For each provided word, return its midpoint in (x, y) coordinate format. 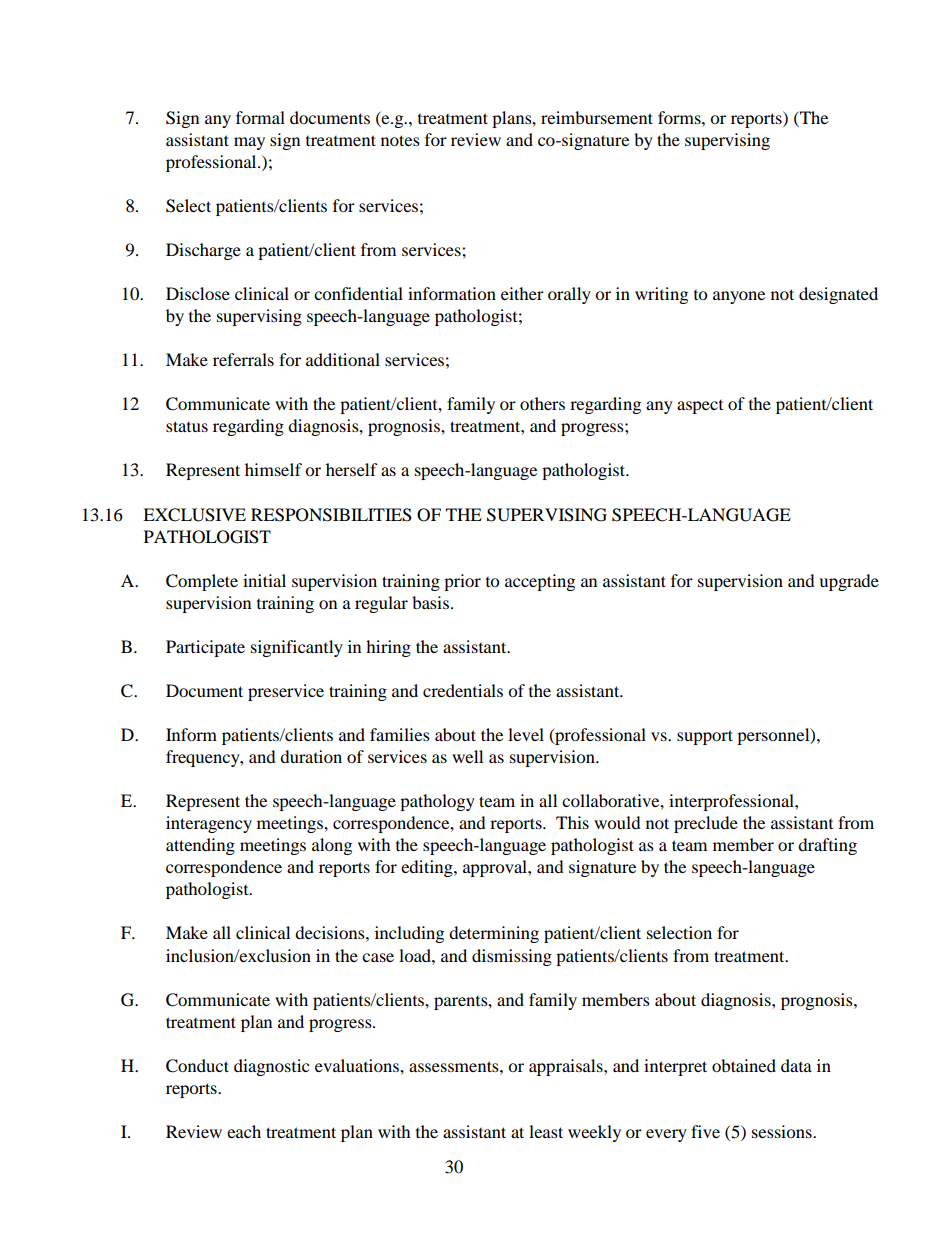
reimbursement (597, 117)
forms (680, 117)
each (244, 1131)
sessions (783, 1131)
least (546, 1131)
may (249, 143)
